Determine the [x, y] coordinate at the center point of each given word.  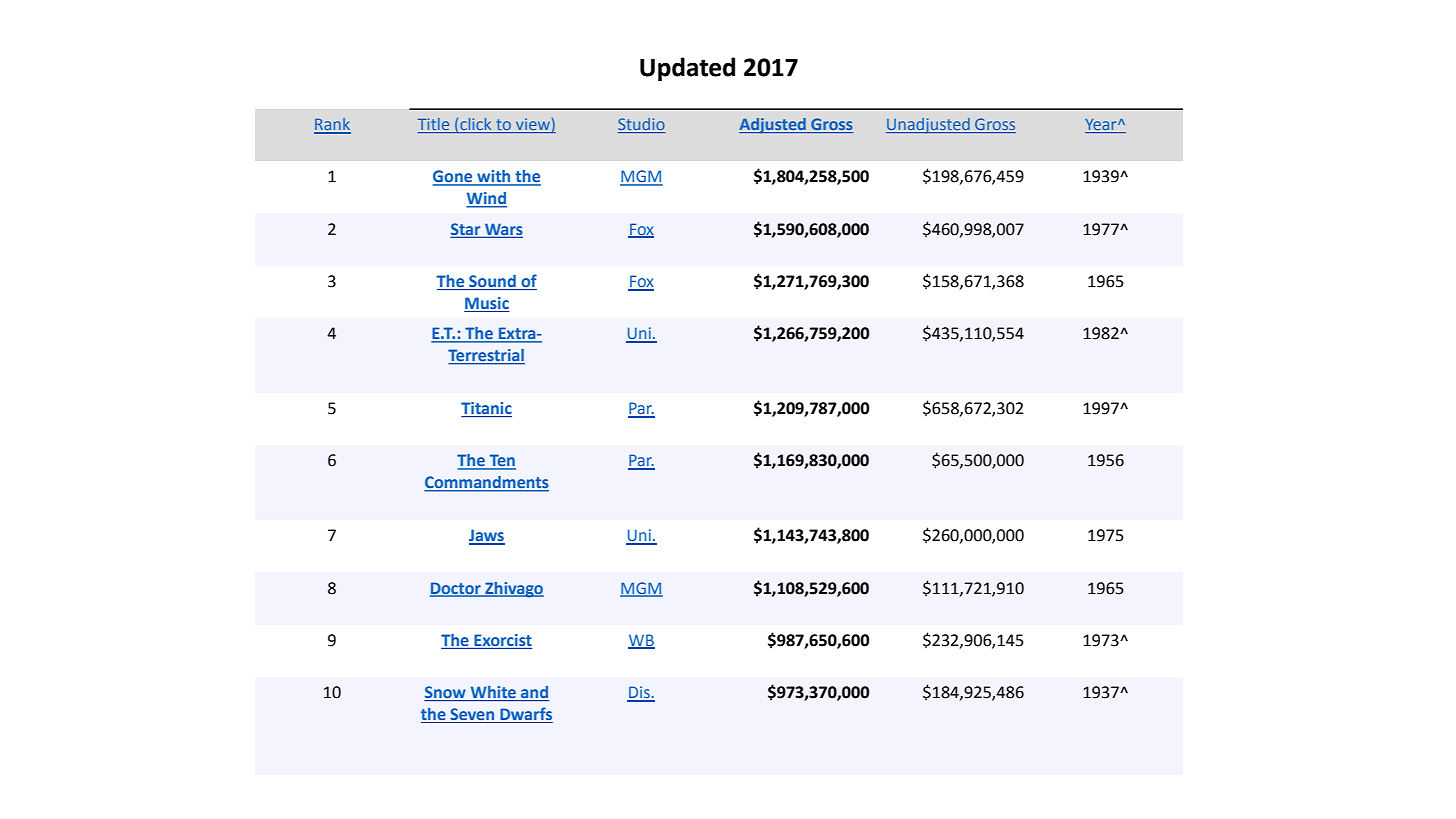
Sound [492, 282]
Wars [503, 230]
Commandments [486, 483]
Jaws [487, 536]
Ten [501, 461]
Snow [446, 693]
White [493, 693]
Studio [641, 125]
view [533, 125]
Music [487, 304]
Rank [332, 125]
